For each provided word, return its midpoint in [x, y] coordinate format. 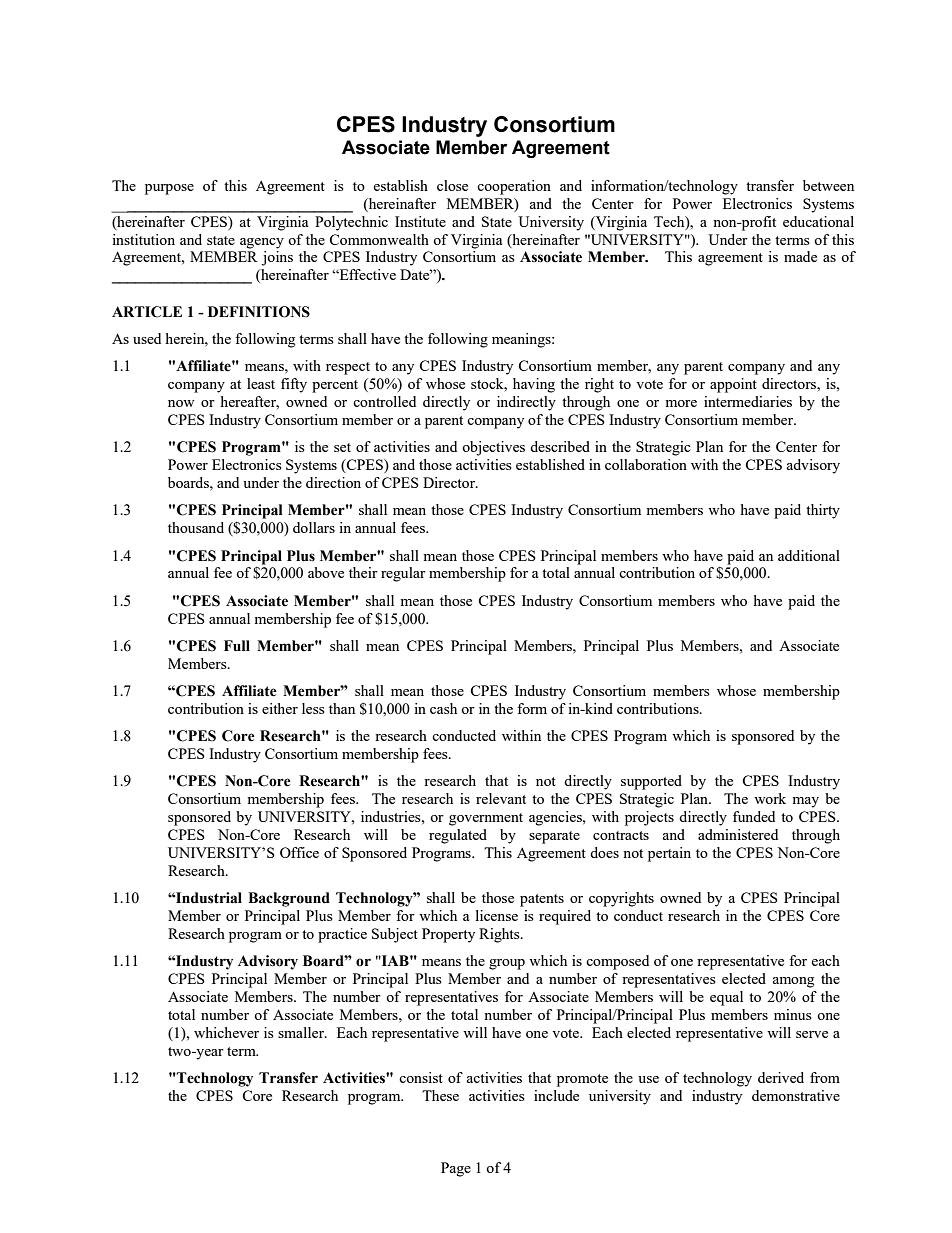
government [486, 819]
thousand [196, 527]
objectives [493, 448]
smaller [302, 1032]
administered [738, 834]
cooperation [514, 187]
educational [818, 221]
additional [809, 555]
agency [262, 243]
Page [456, 1169]
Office [299, 852]
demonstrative [796, 1095]
